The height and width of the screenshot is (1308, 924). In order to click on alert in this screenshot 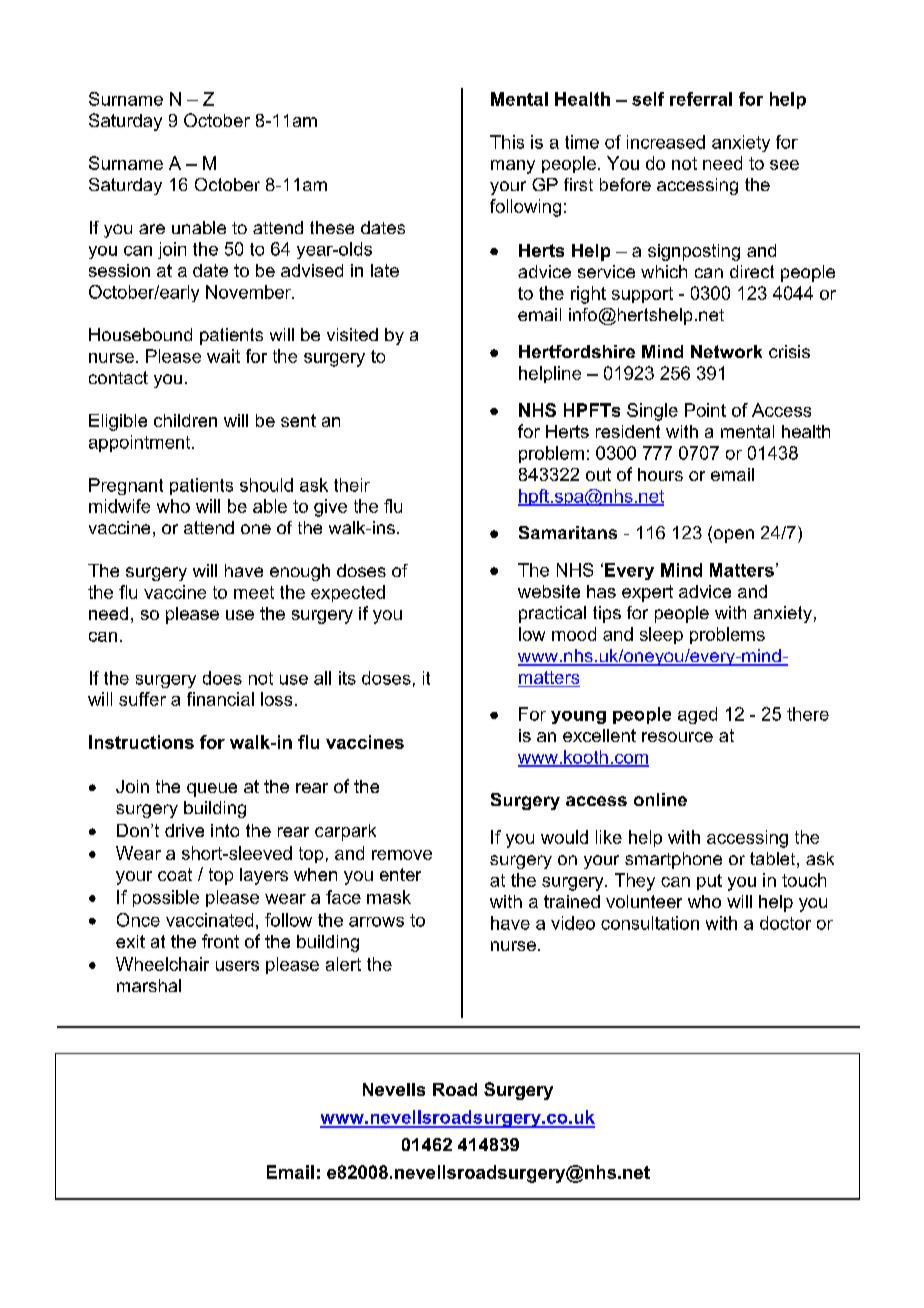, I will do `click(343, 964)`.
